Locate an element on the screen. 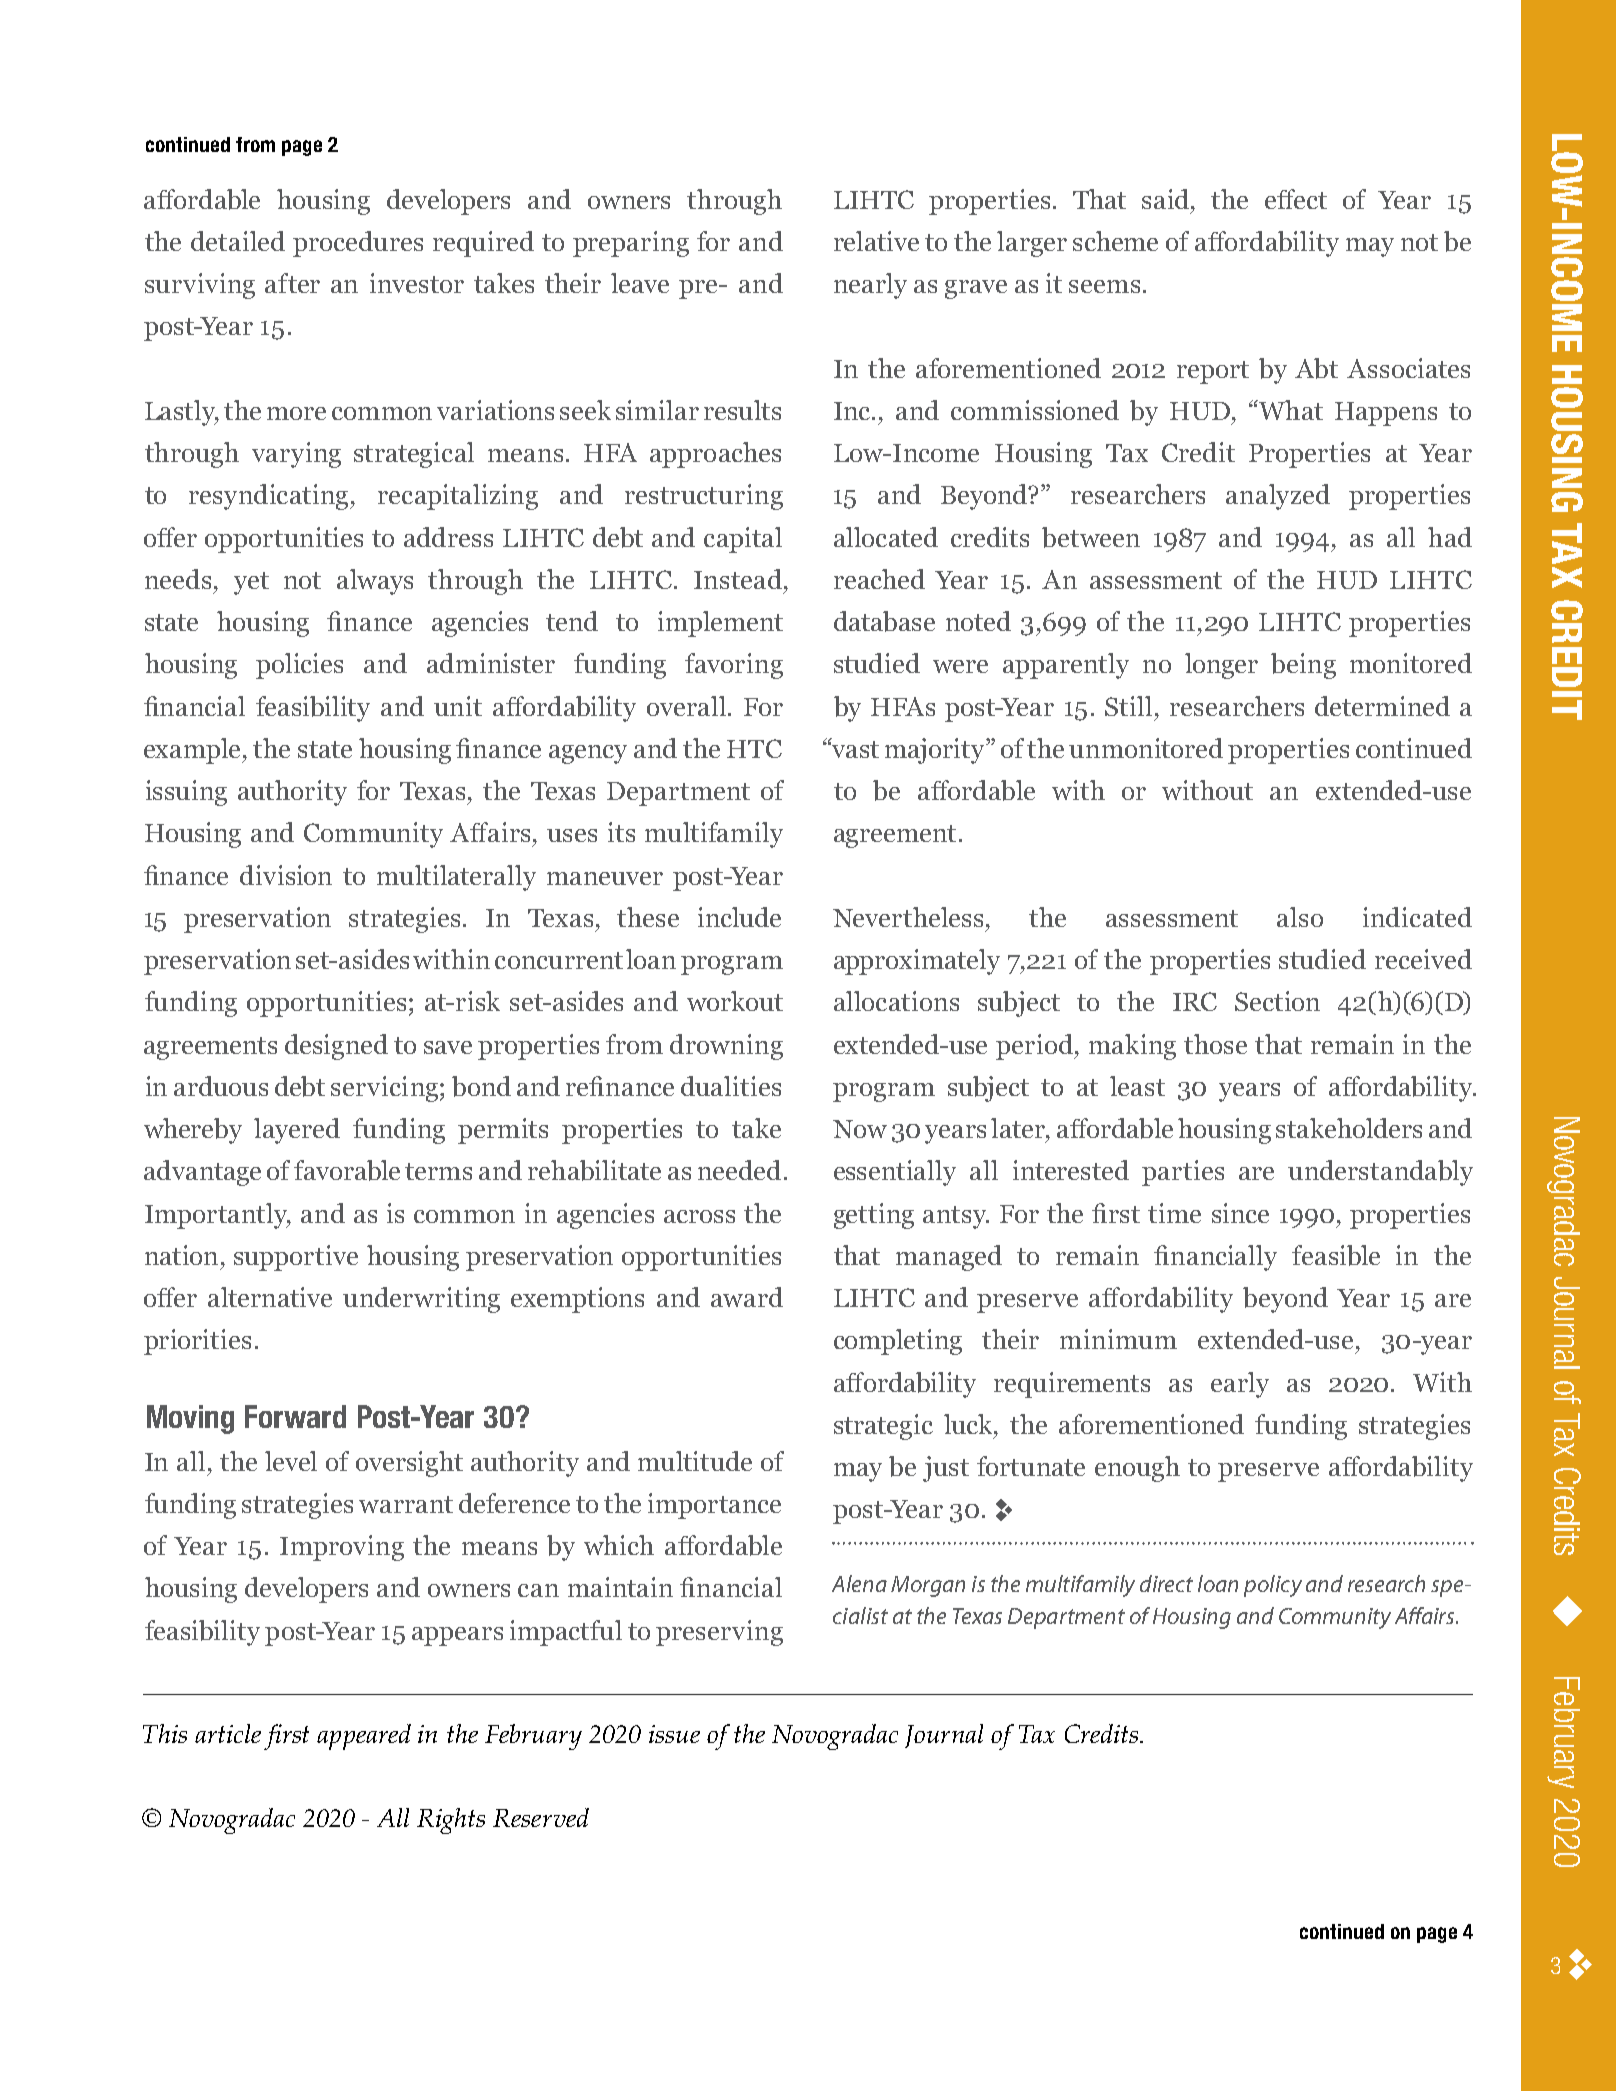 The height and width of the screenshot is (2091, 1616). relative is located at coordinates (876, 241).
